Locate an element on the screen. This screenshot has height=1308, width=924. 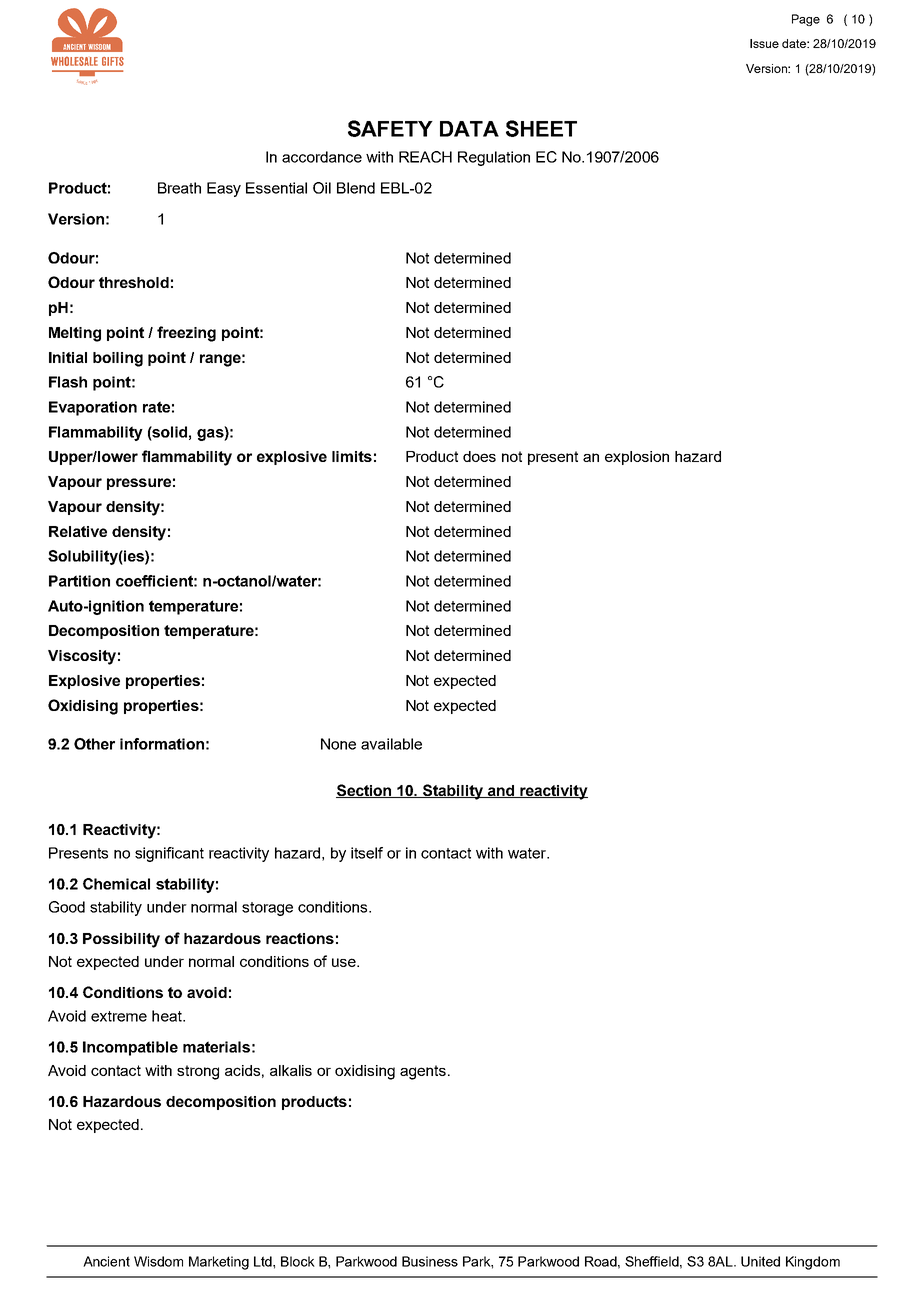
agents is located at coordinates (424, 1072).
